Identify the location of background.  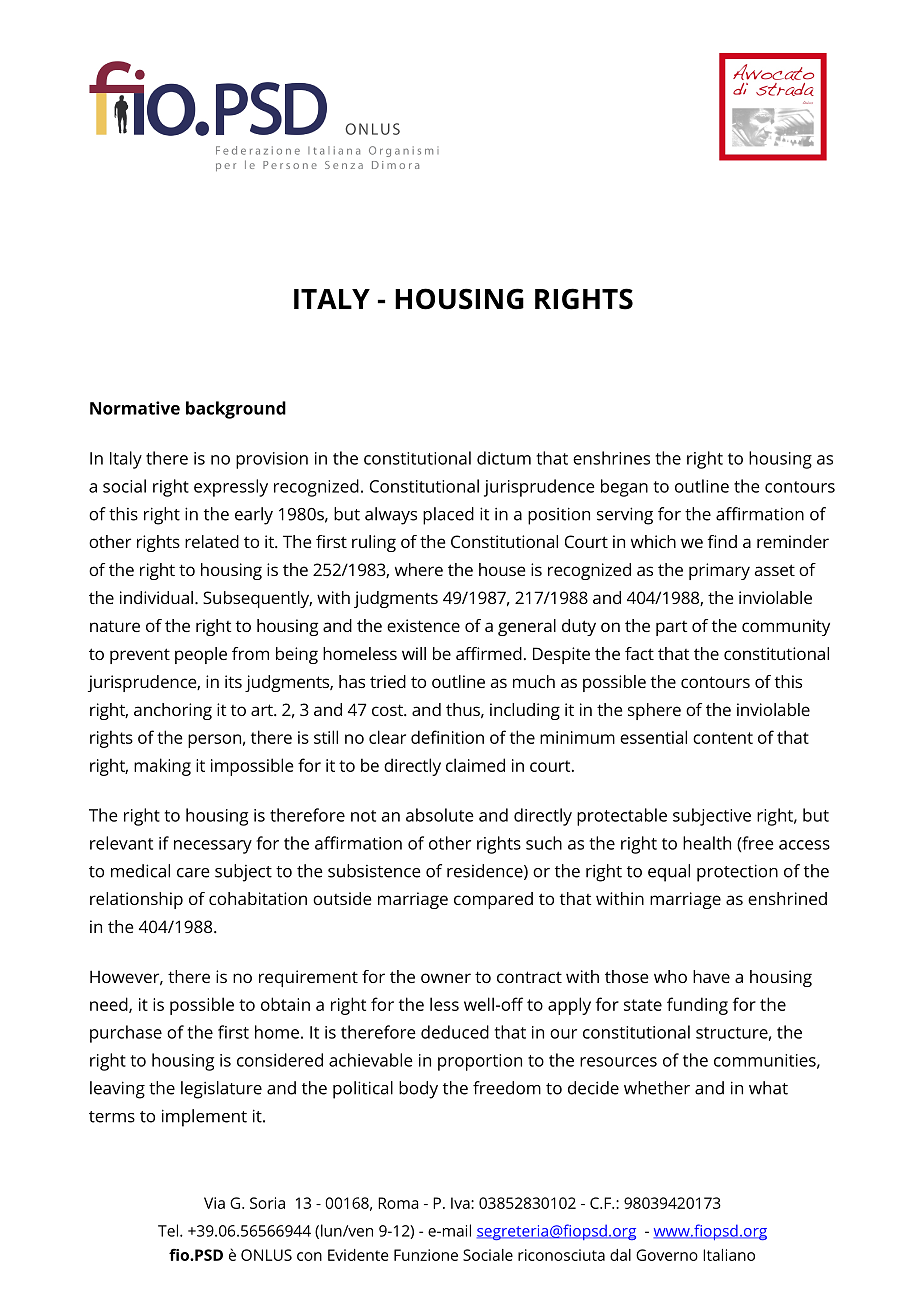
(236, 410).
